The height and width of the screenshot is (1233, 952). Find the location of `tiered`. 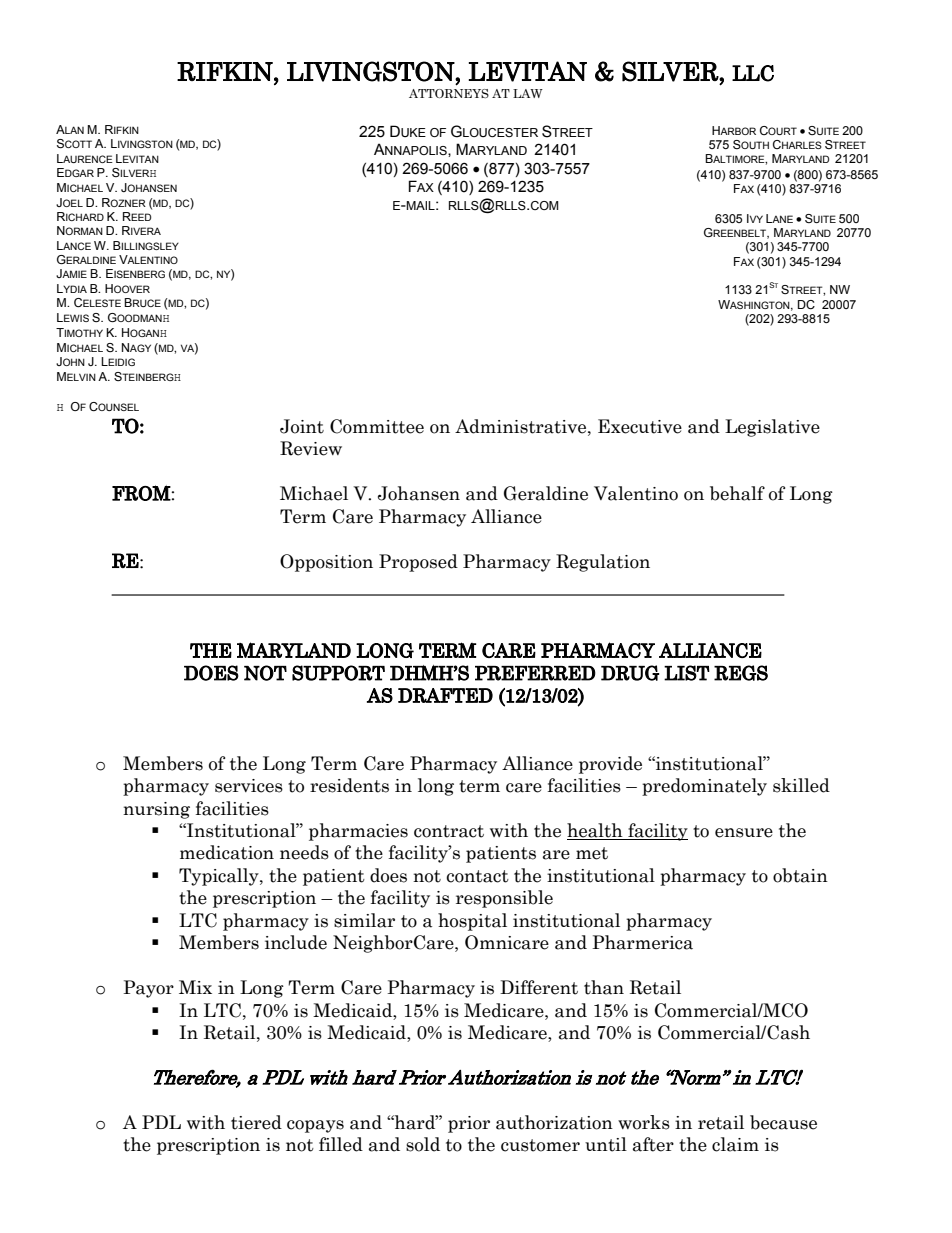

tiered is located at coordinates (256, 1122).
